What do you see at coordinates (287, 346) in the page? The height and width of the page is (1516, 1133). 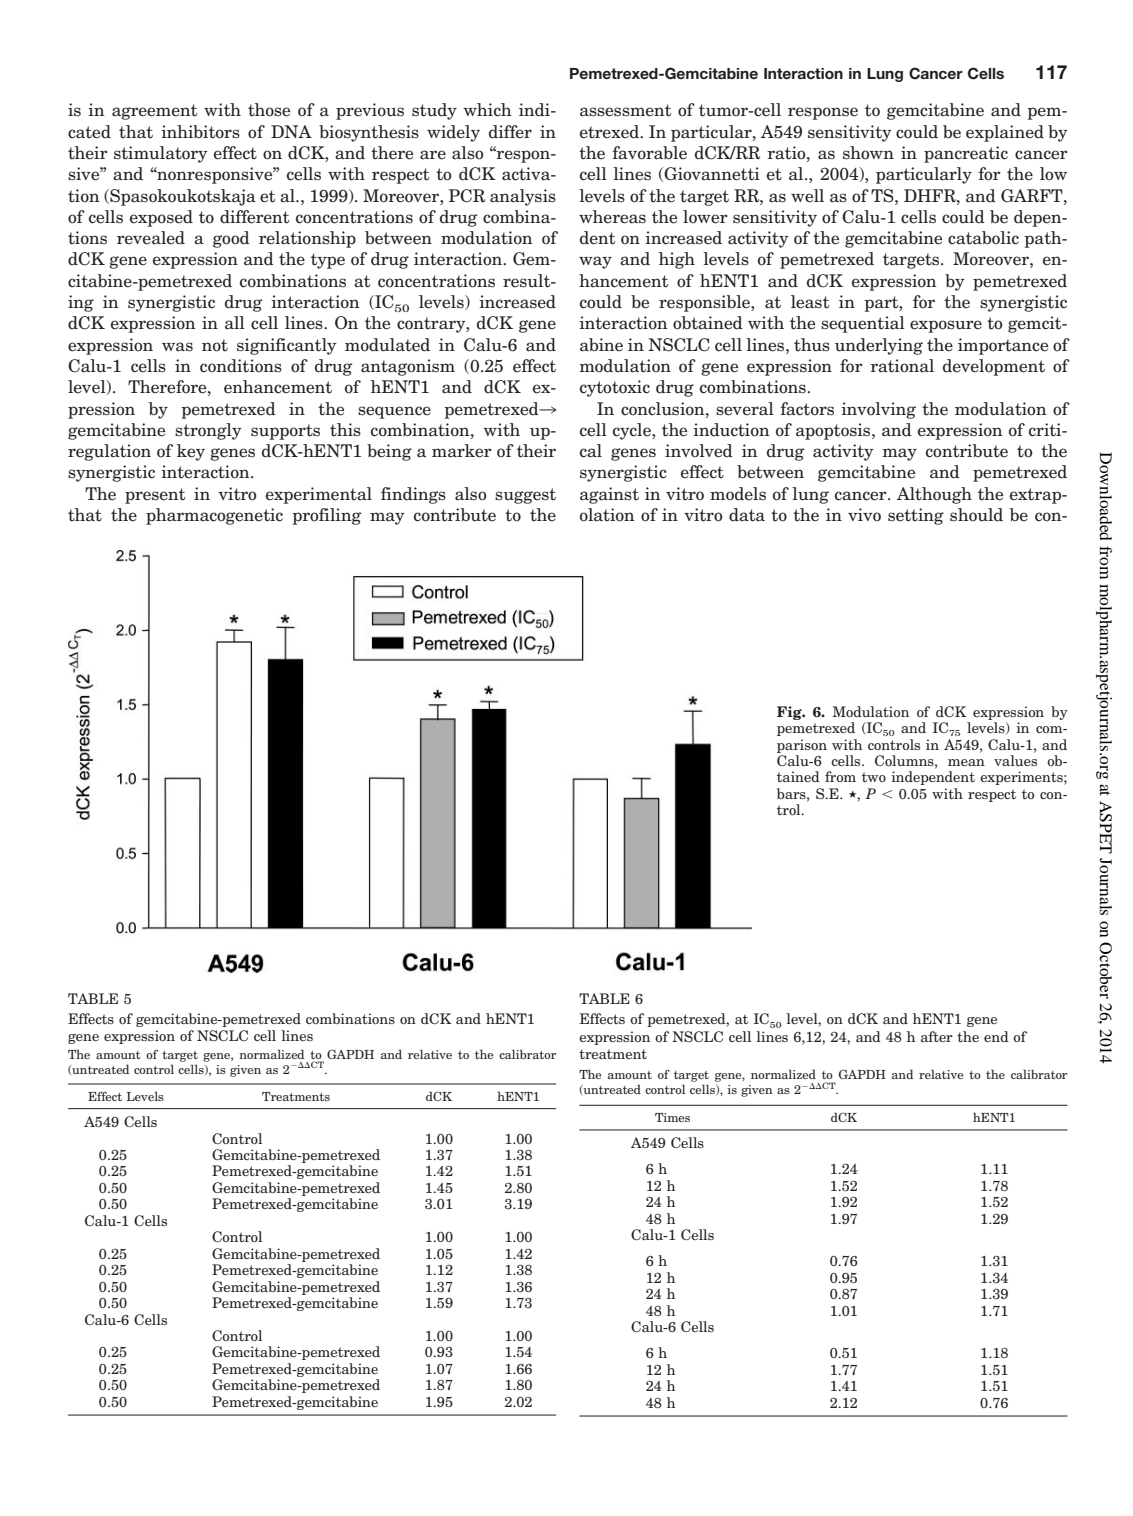 I see `significantly` at bounding box center [287, 346].
